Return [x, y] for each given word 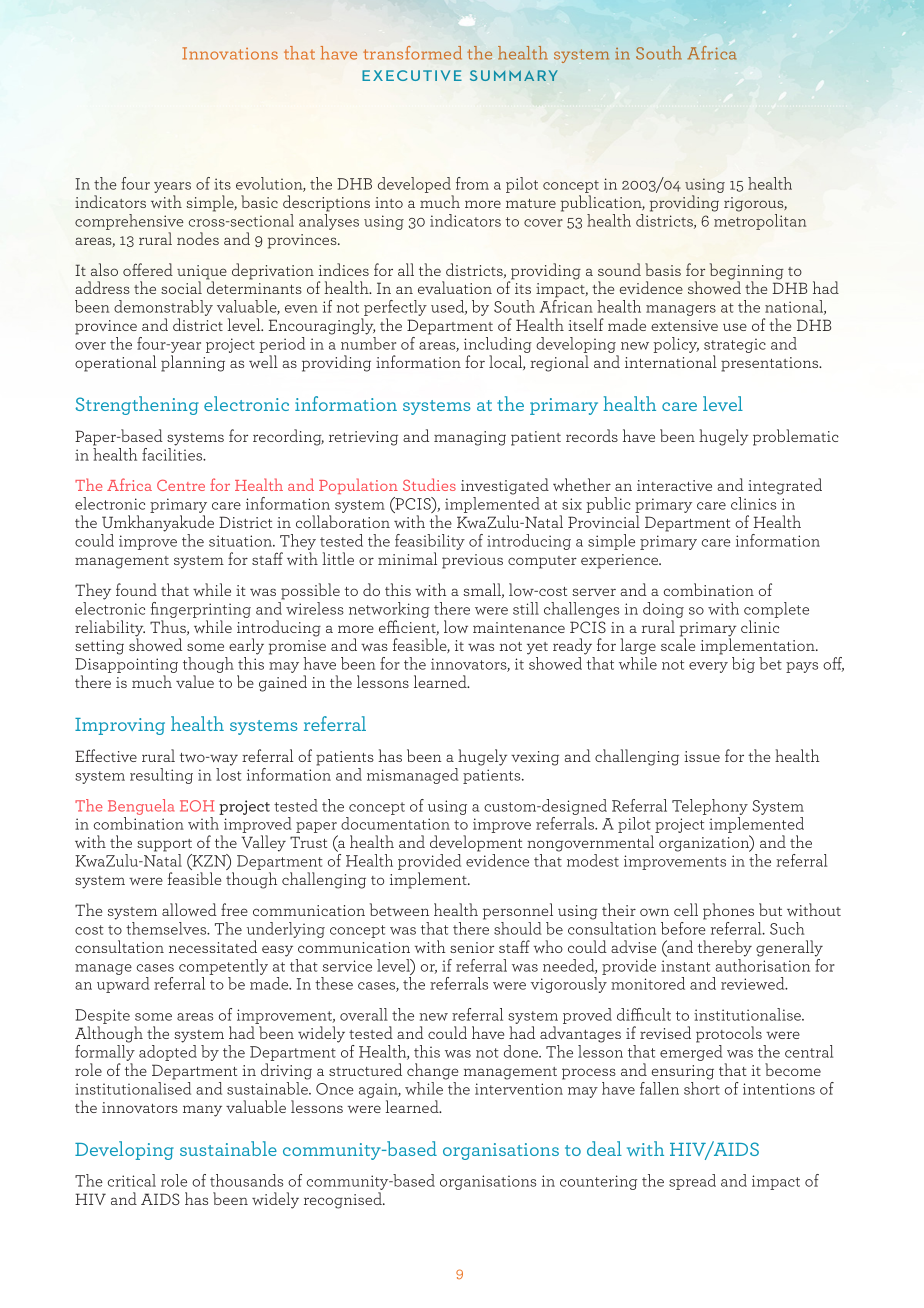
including [498, 346]
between [399, 909]
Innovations [230, 53]
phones [728, 911]
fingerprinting [201, 610]
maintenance [519, 627]
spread [692, 1182]
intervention [519, 1089]
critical [132, 1180]
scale [678, 643]
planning [193, 363]
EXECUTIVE [412, 75]
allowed [189, 909]
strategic [735, 347]
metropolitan [760, 222]
